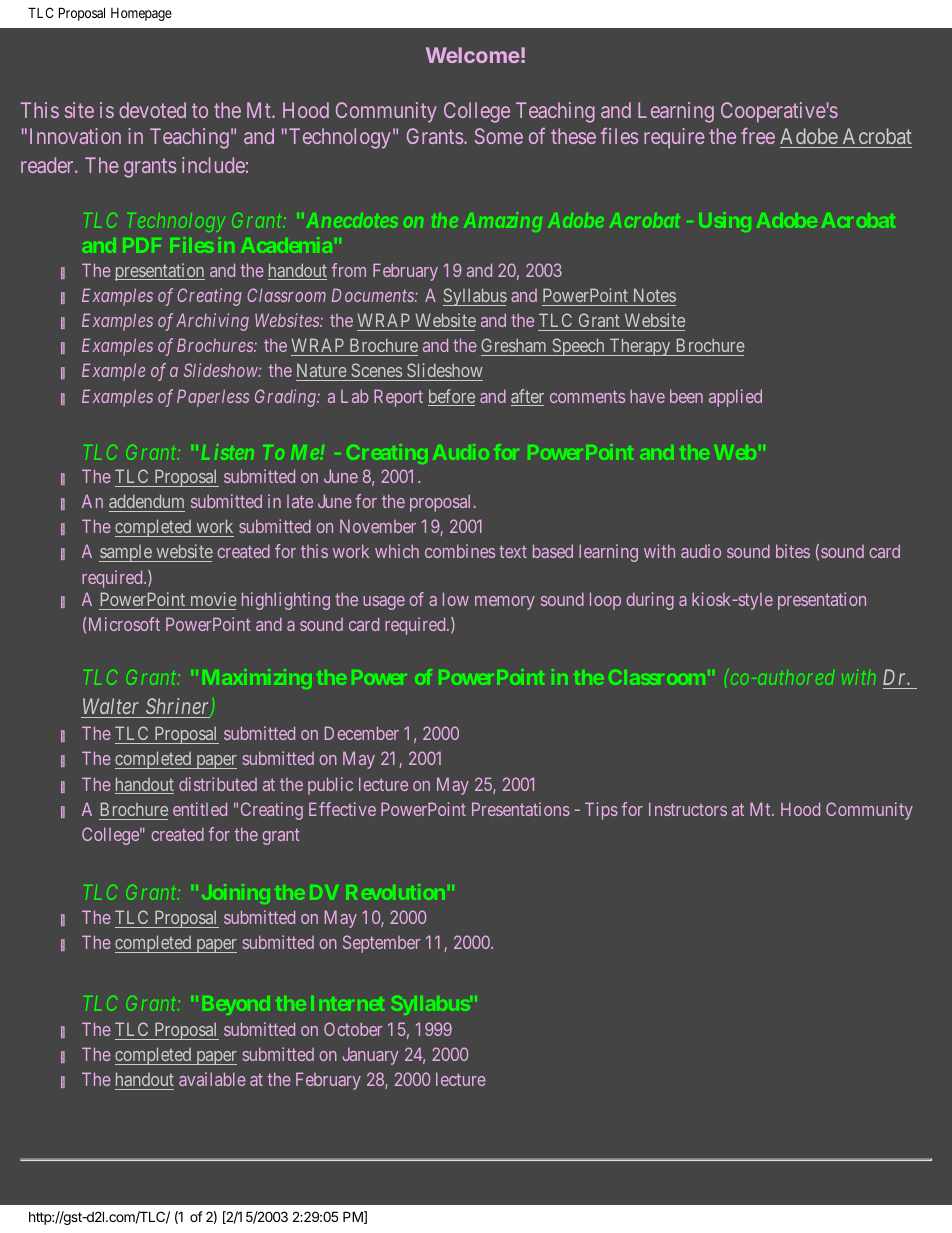 This document has height=1233, width=952. What do you see at coordinates (212, 1079) in the document?
I see `available` at bounding box center [212, 1079].
